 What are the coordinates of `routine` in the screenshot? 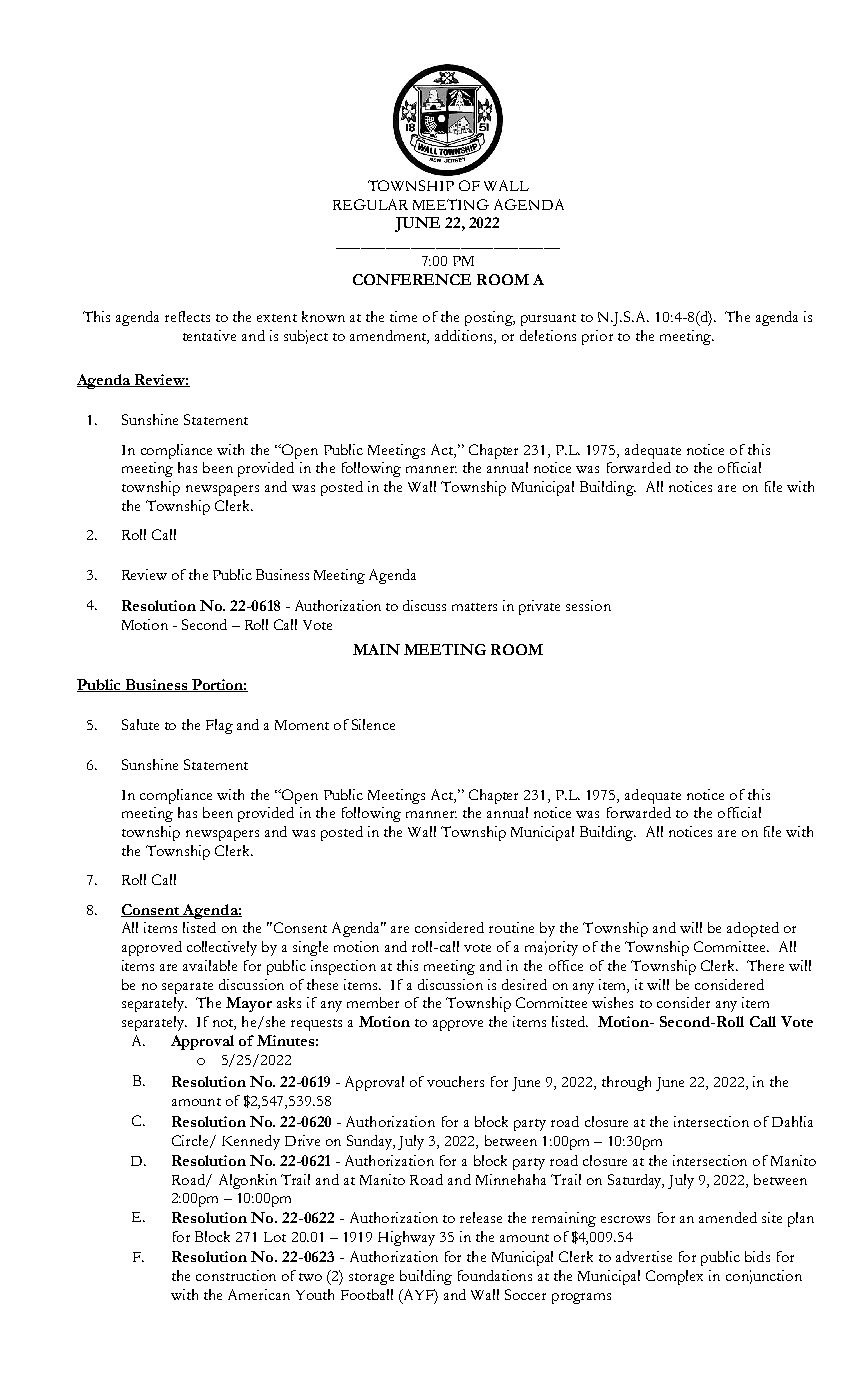 It's located at (511, 927).
